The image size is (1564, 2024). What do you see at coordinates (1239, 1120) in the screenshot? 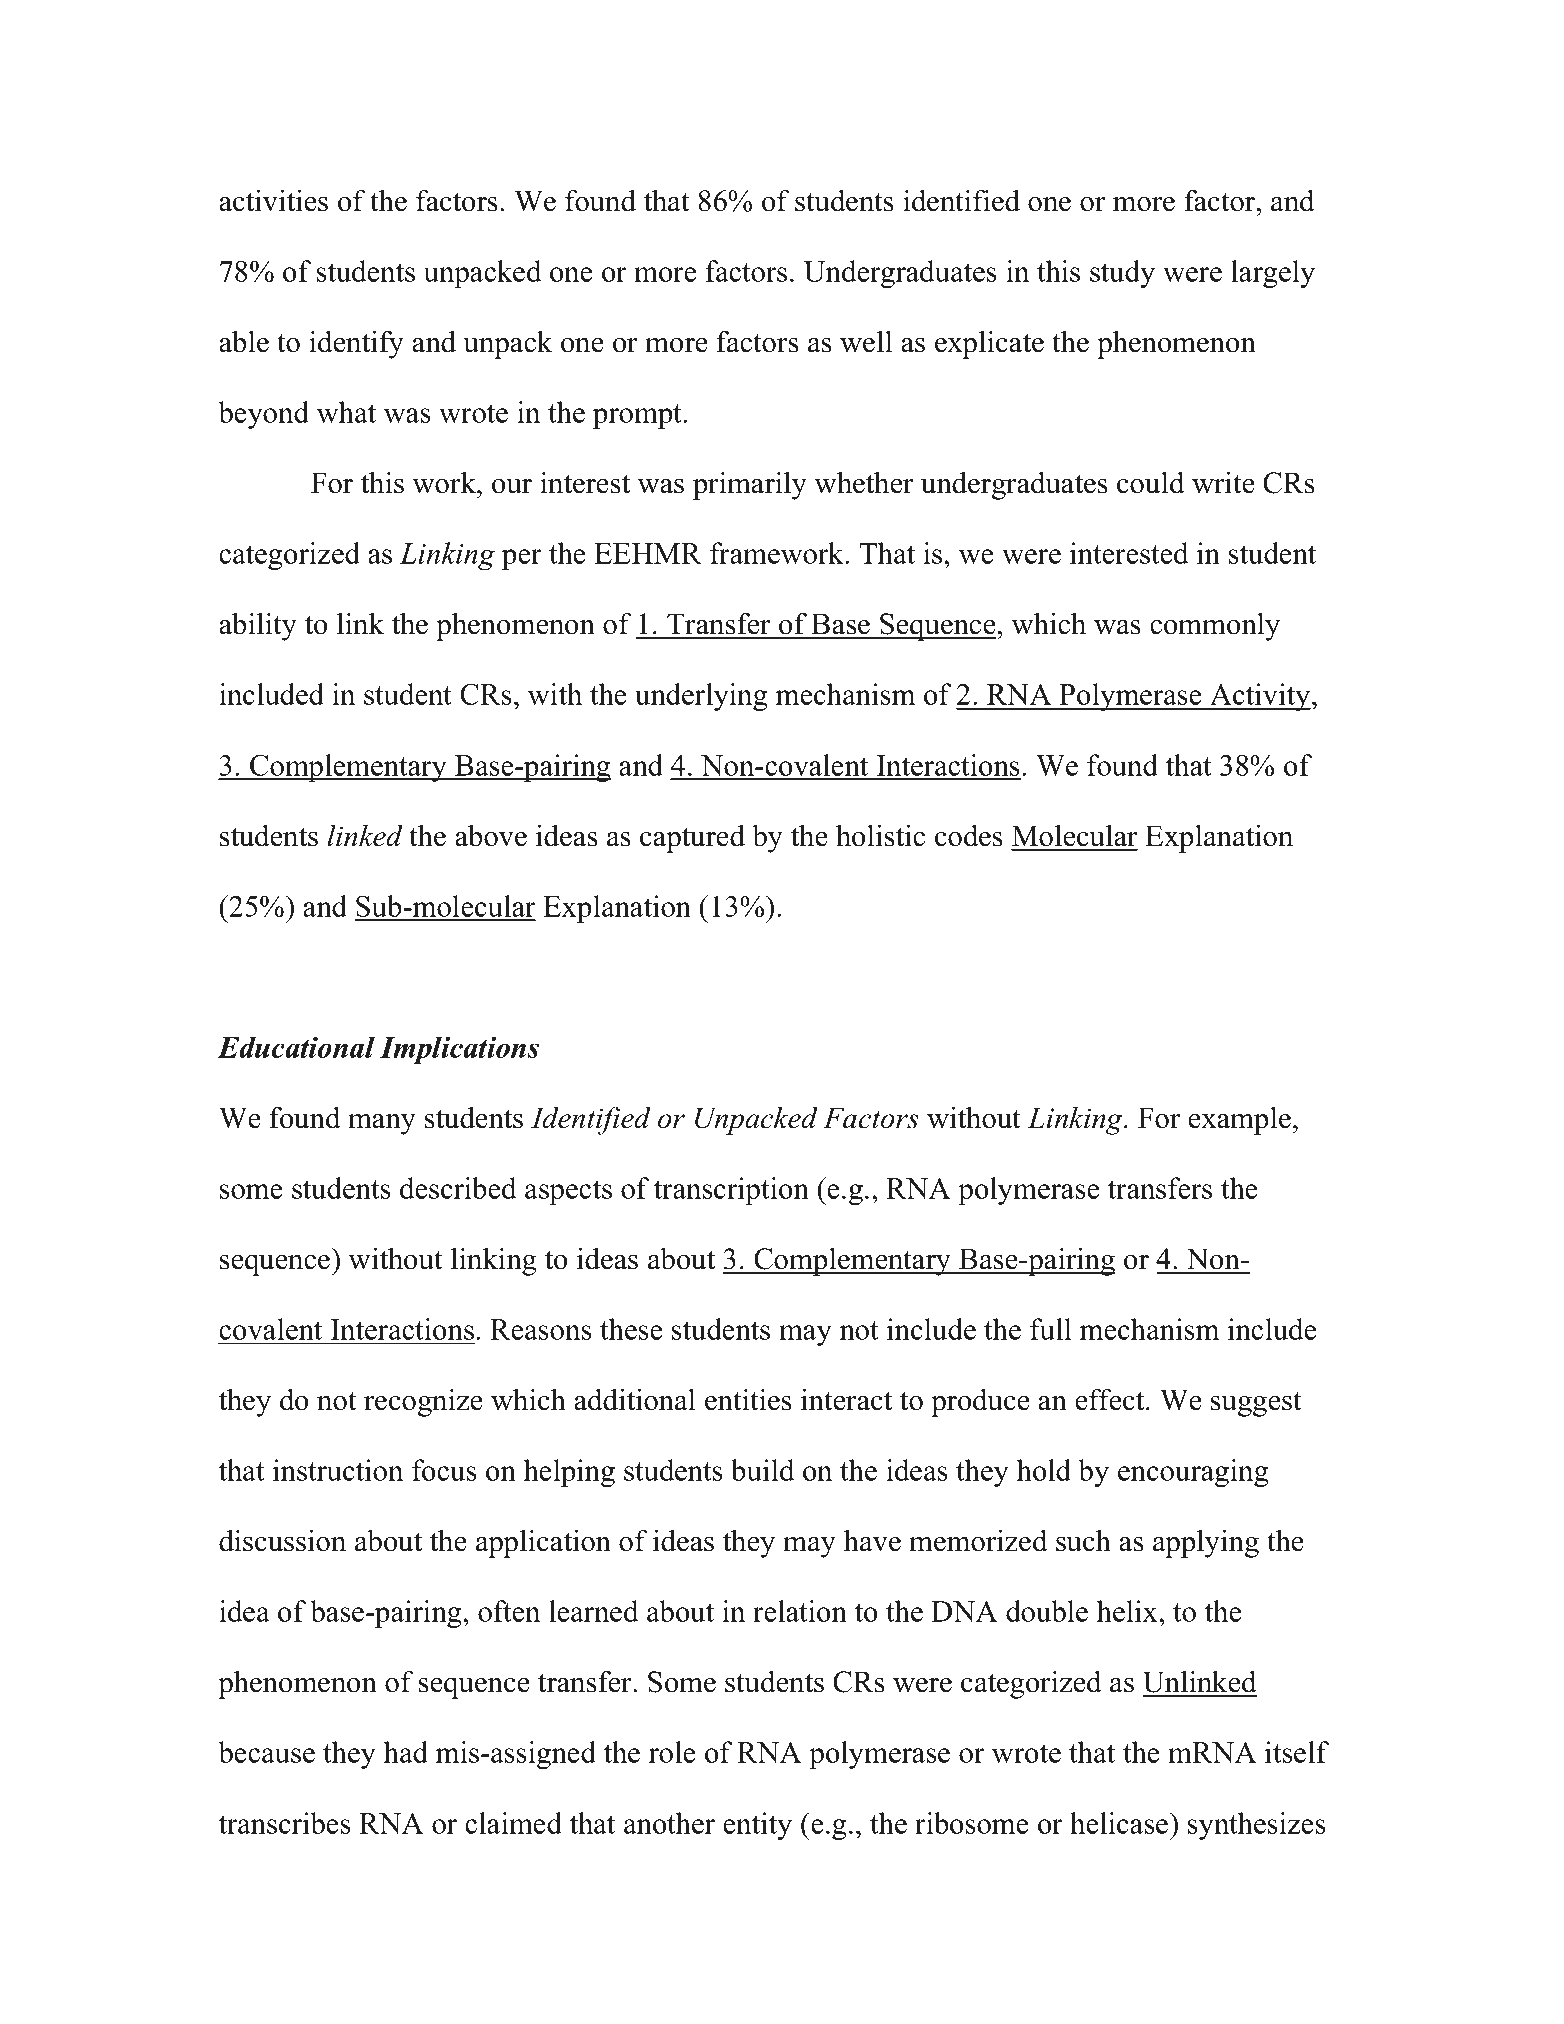
I see `example` at bounding box center [1239, 1120].
